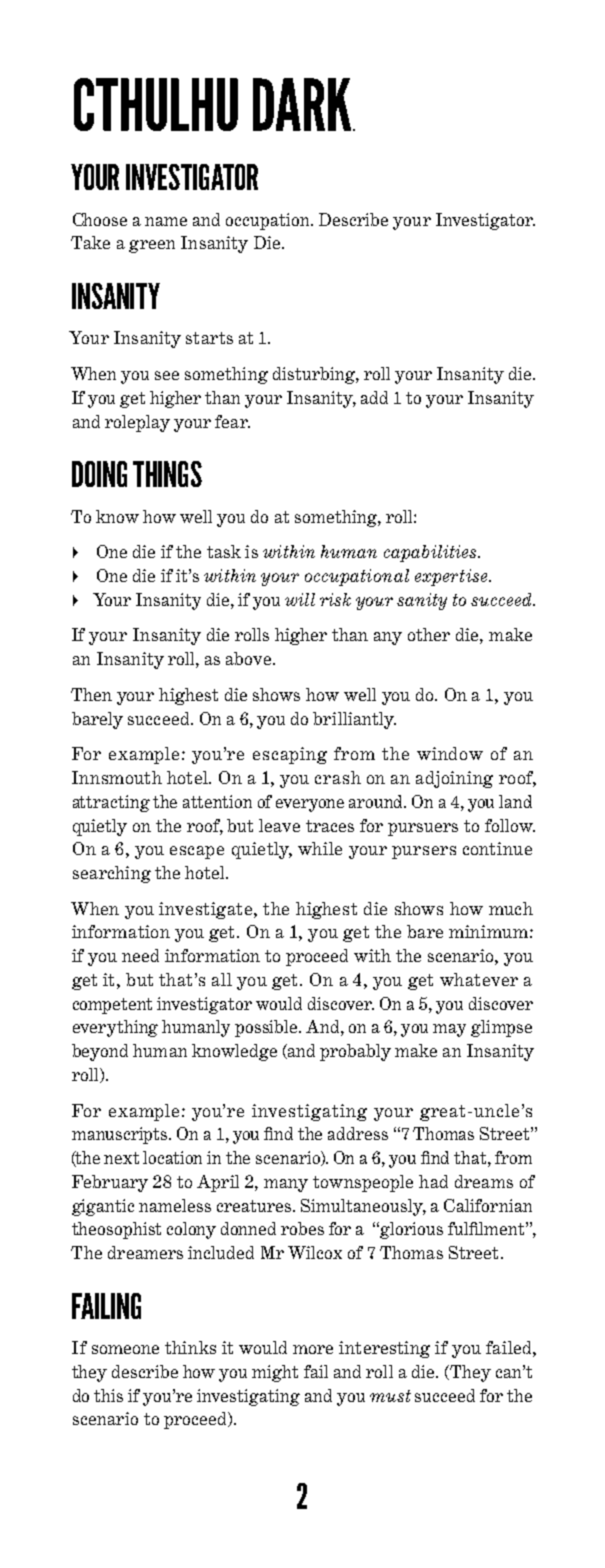  I want to click on must, so click(390, 1396).
